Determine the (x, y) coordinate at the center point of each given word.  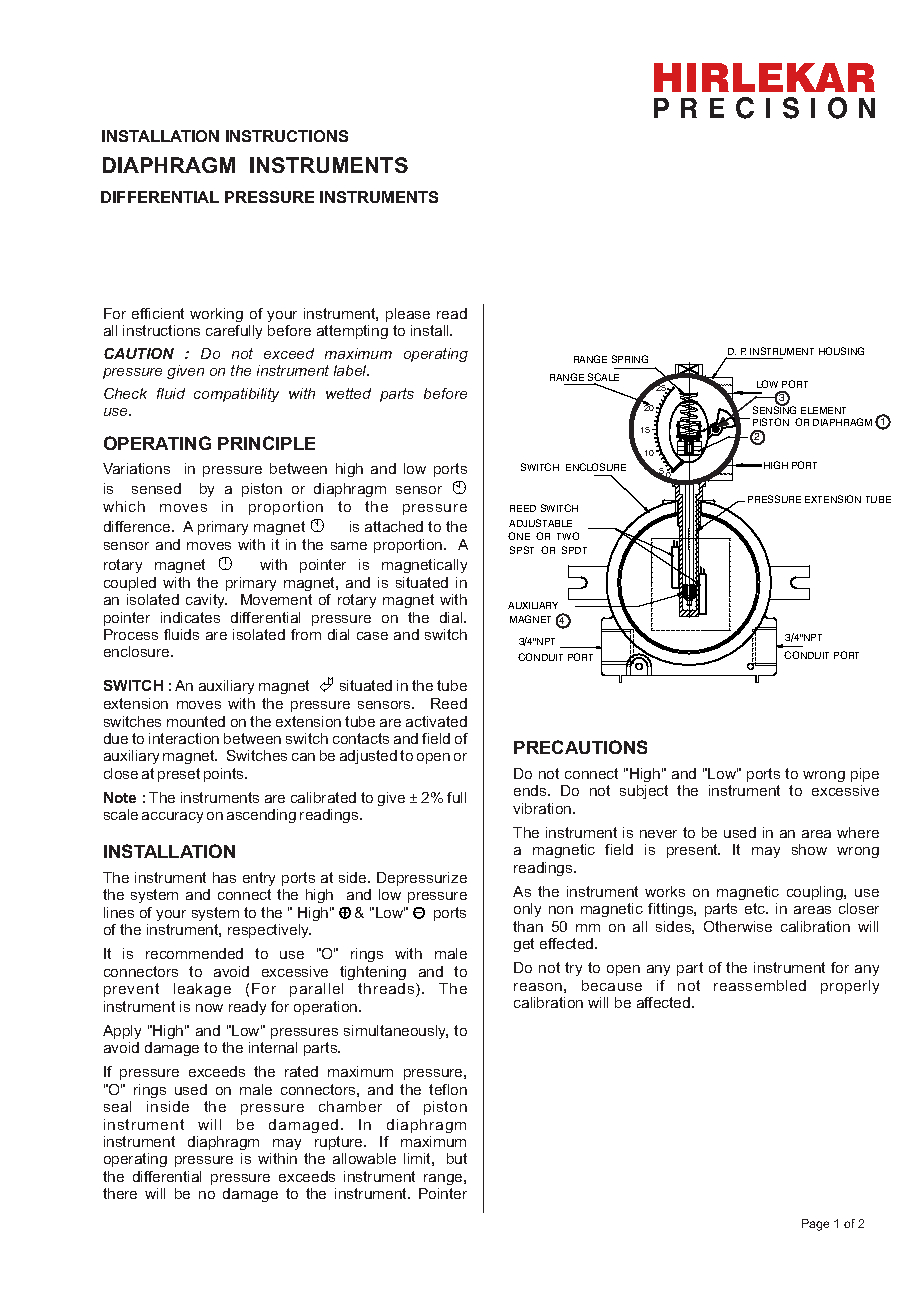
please (408, 315)
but (457, 1158)
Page (815, 1225)
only (527, 910)
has (224, 877)
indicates (190, 617)
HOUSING (841, 351)
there (120, 1193)
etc (756, 908)
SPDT (574, 550)
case (372, 636)
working (216, 315)
